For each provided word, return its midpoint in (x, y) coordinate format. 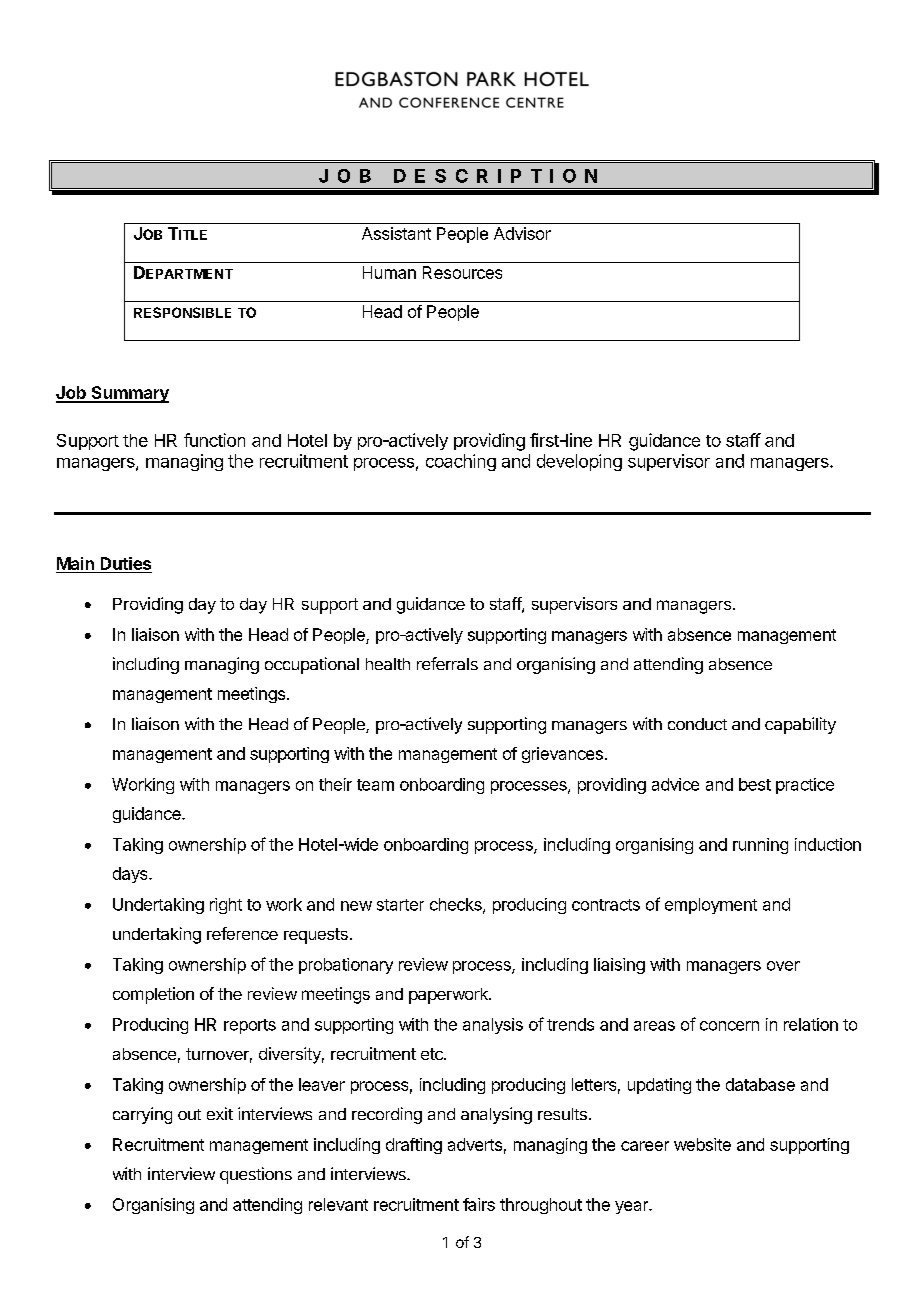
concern (729, 1026)
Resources (462, 272)
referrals (447, 663)
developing (579, 462)
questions (256, 1175)
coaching (461, 462)
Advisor (522, 233)
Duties (126, 563)
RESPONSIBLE (182, 312)
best (755, 784)
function (214, 440)
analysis (493, 1026)
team (375, 785)
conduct (697, 724)
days (131, 875)
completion (153, 995)
